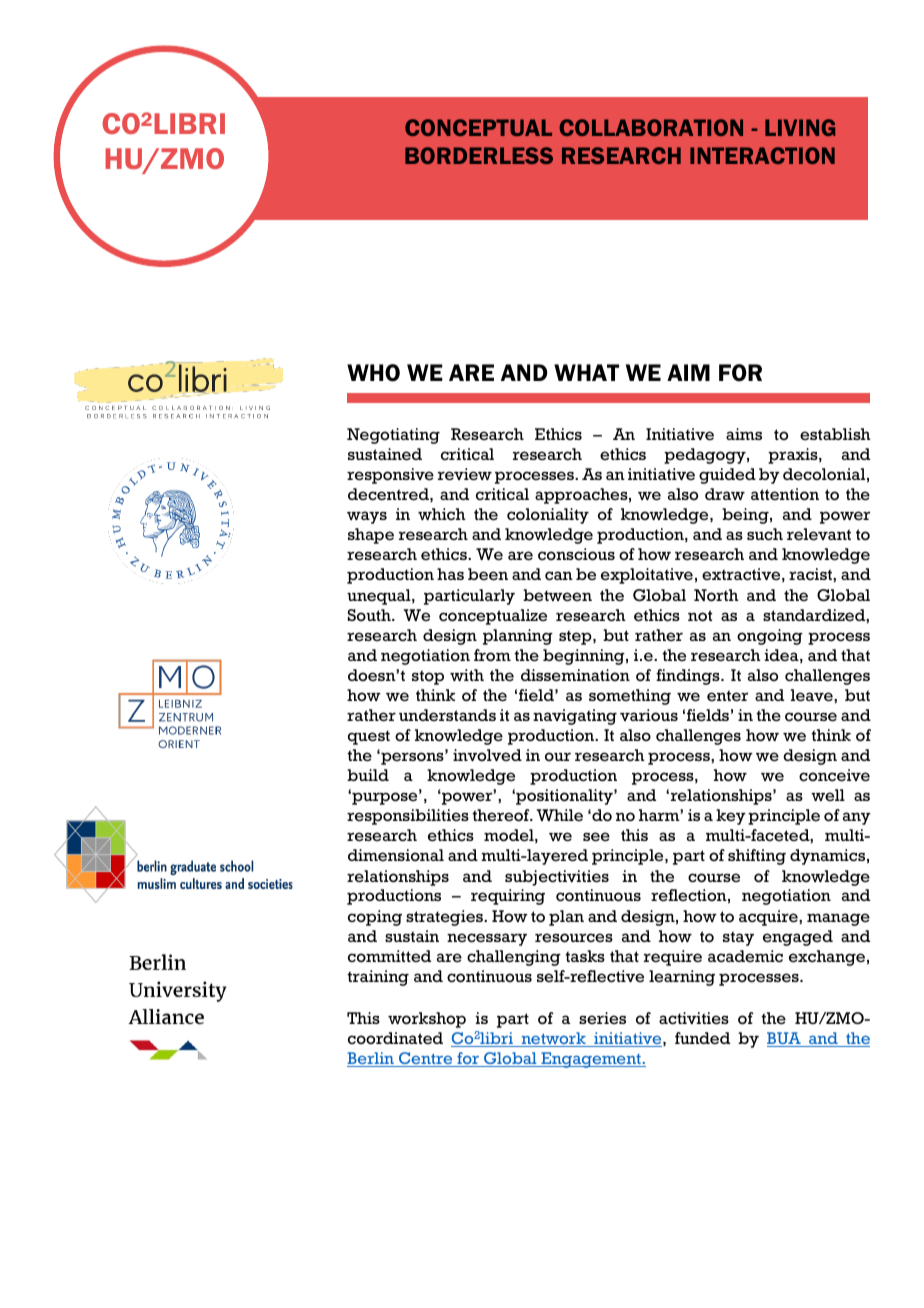 This document has width=924, height=1308. What do you see at coordinates (427, 1020) in the document?
I see `workshop` at bounding box center [427, 1020].
